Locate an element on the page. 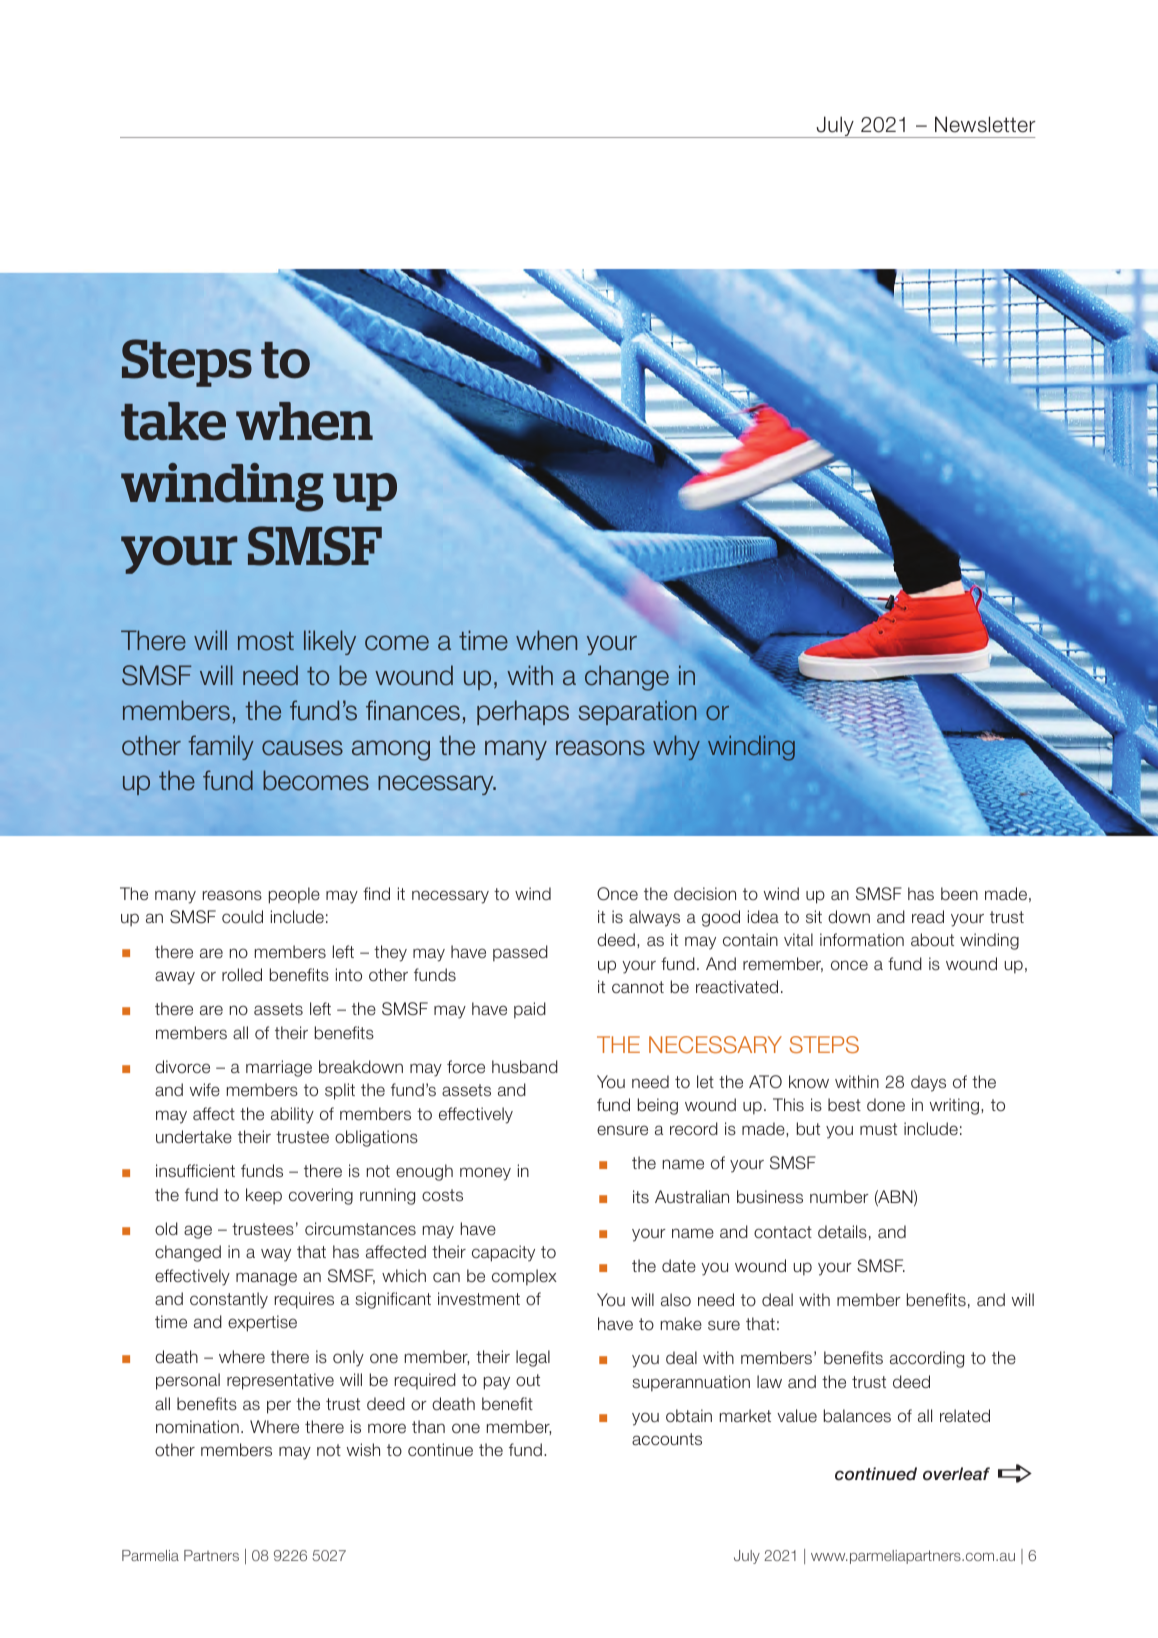  likely is located at coordinates (330, 642).
